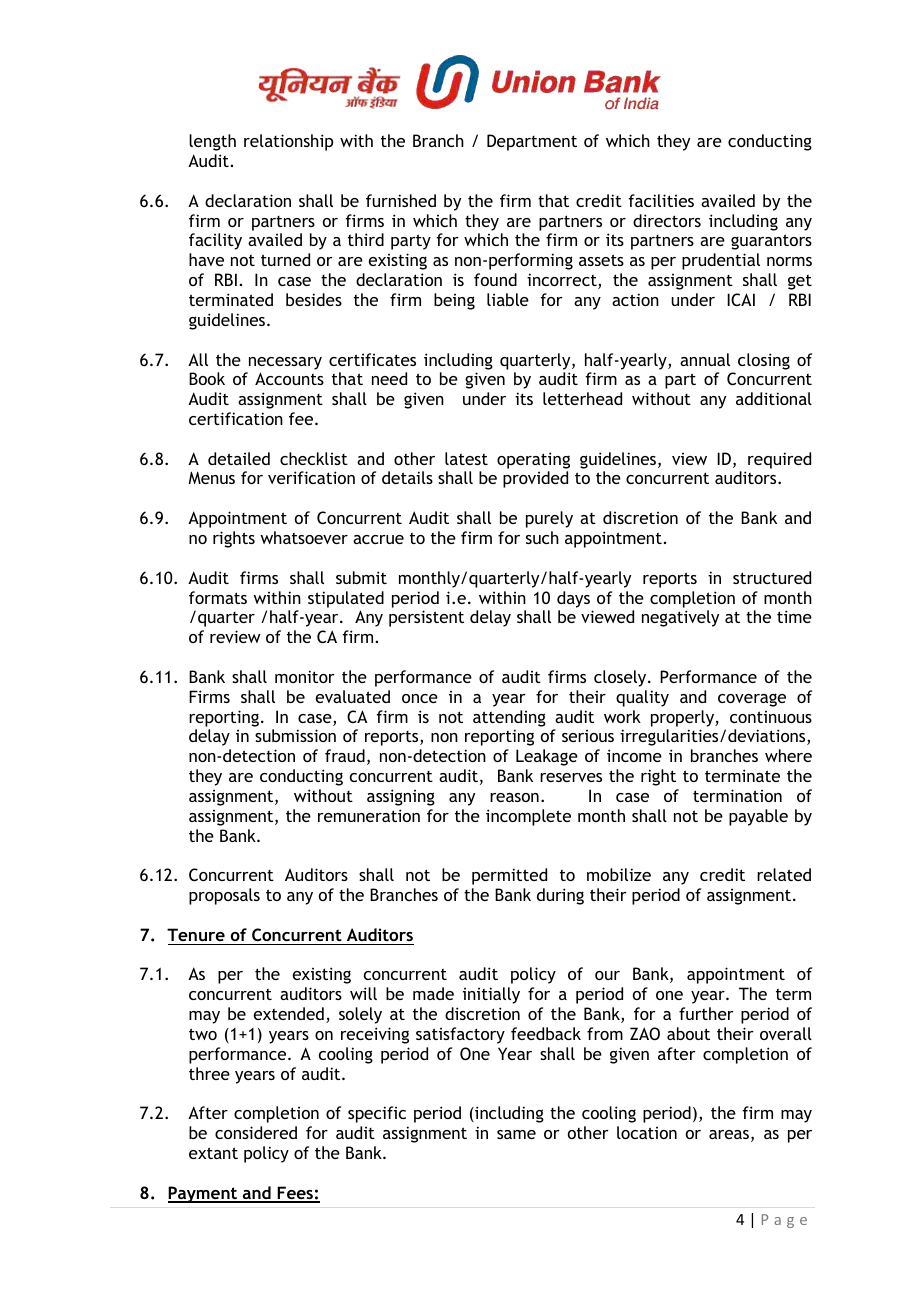 The image size is (924, 1307). I want to click on furnished, so click(401, 200).
